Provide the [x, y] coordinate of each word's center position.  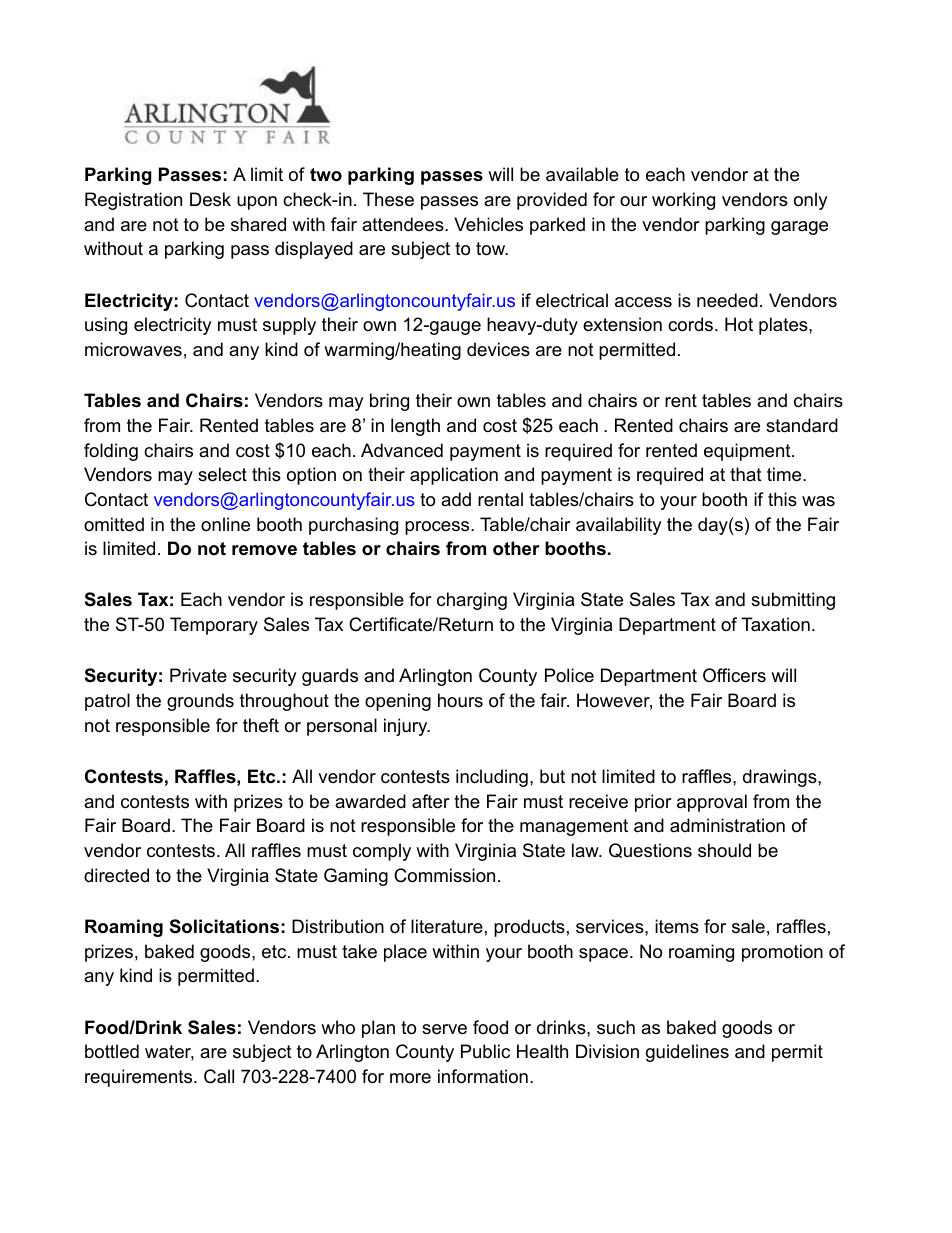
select [222, 474]
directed [116, 875]
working [683, 201]
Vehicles [488, 224]
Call [219, 1076]
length [415, 427]
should [724, 850]
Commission [444, 875]
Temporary [214, 626]
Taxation [775, 624]
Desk [210, 199]
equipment [748, 452]
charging [472, 601]
